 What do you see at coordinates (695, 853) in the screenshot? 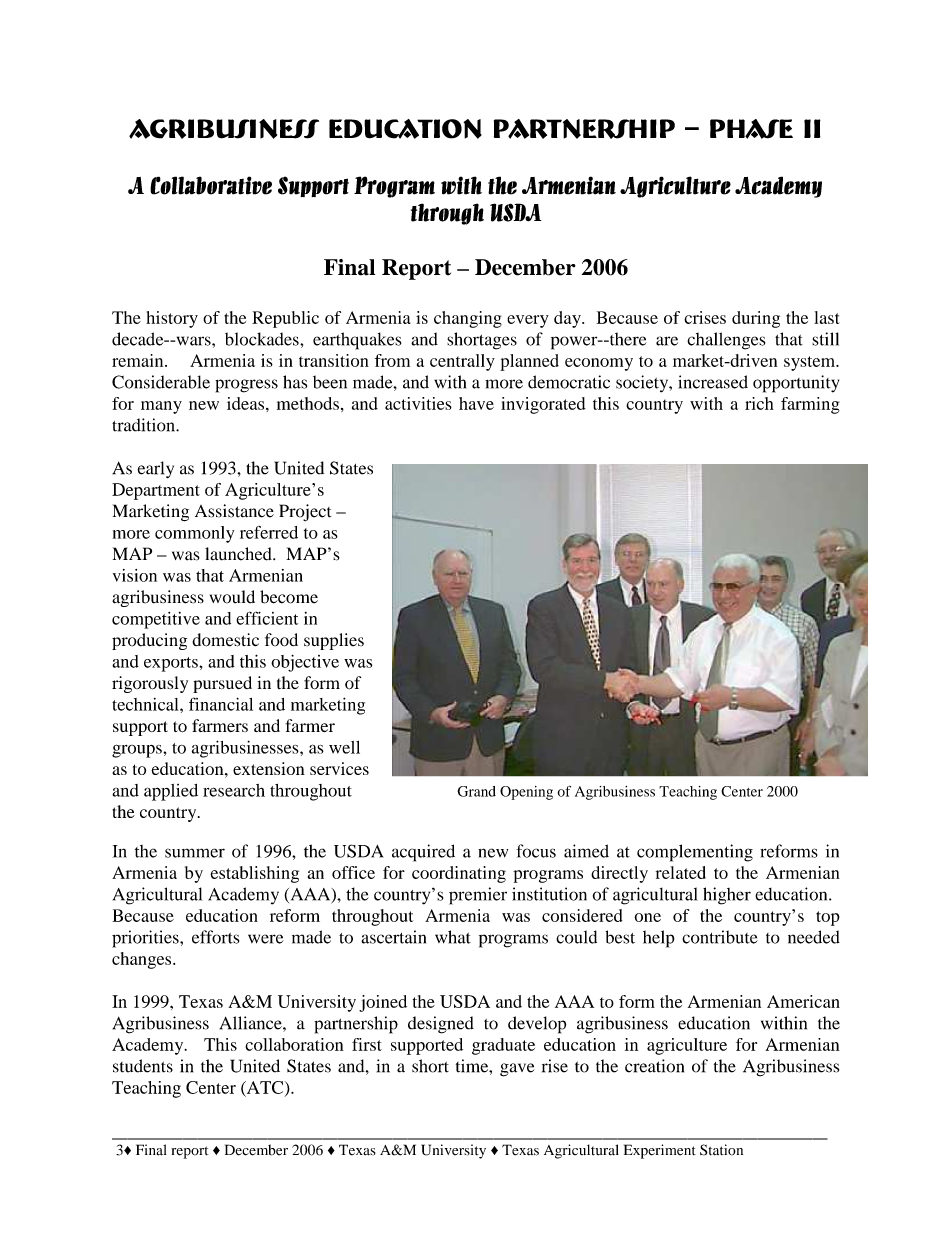
I see `complementing` at bounding box center [695, 853].
